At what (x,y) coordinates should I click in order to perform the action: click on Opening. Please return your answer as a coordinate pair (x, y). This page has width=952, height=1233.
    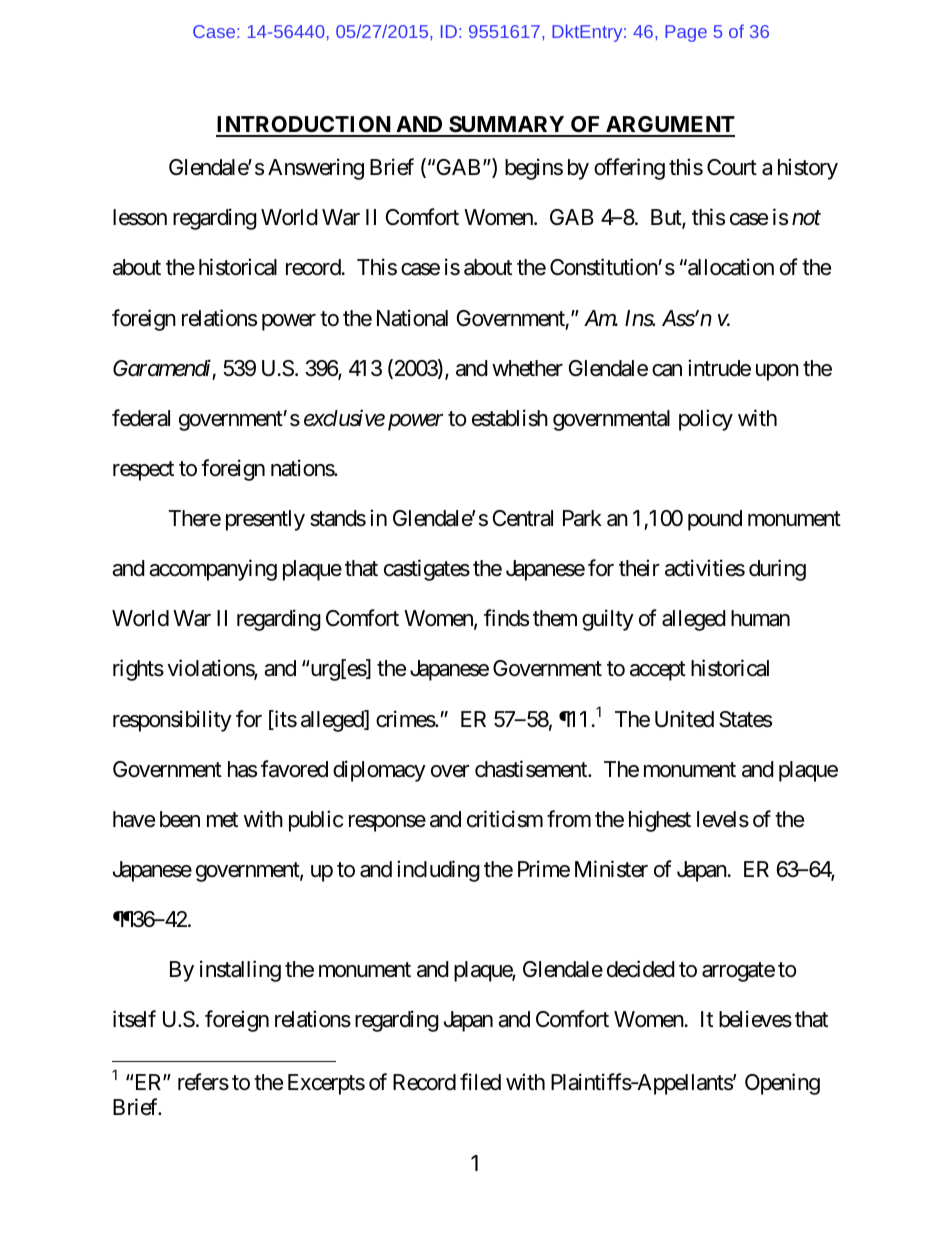
    Looking at the image, I should click on (782, 1084).
